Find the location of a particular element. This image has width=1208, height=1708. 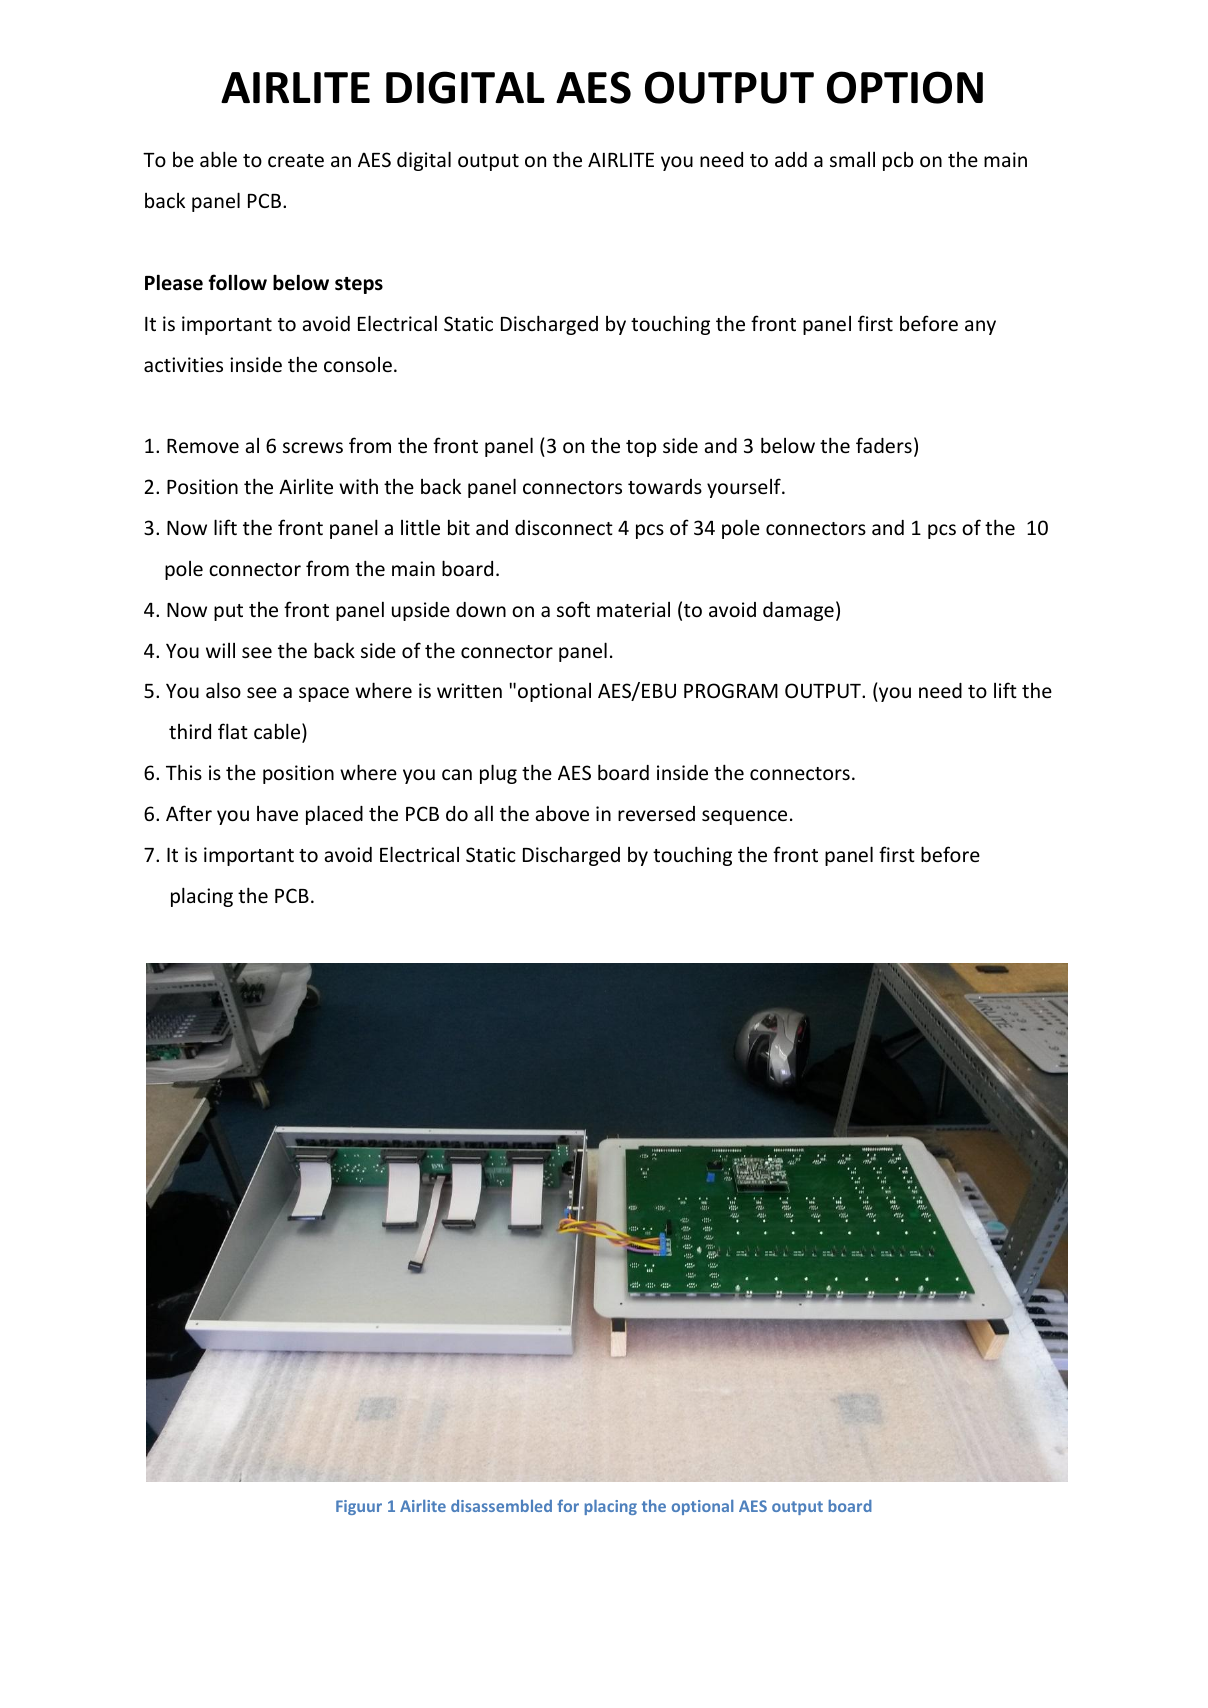

sequence is located at coordinates (744, 817).
